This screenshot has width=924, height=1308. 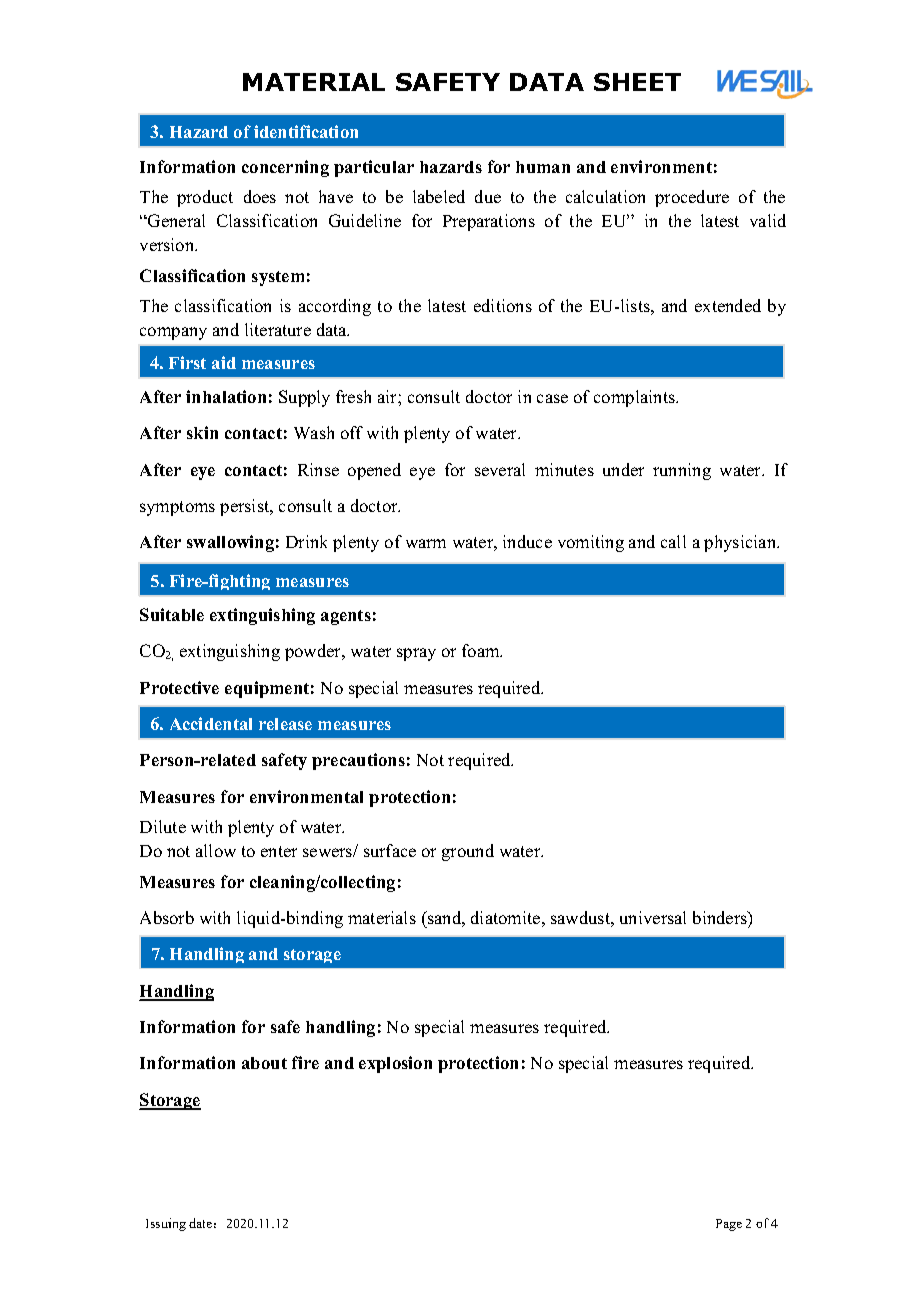 What do you see at coordinates (279, 851) in the screenshot?
I see `enter` at bounding box center [279, 851].
